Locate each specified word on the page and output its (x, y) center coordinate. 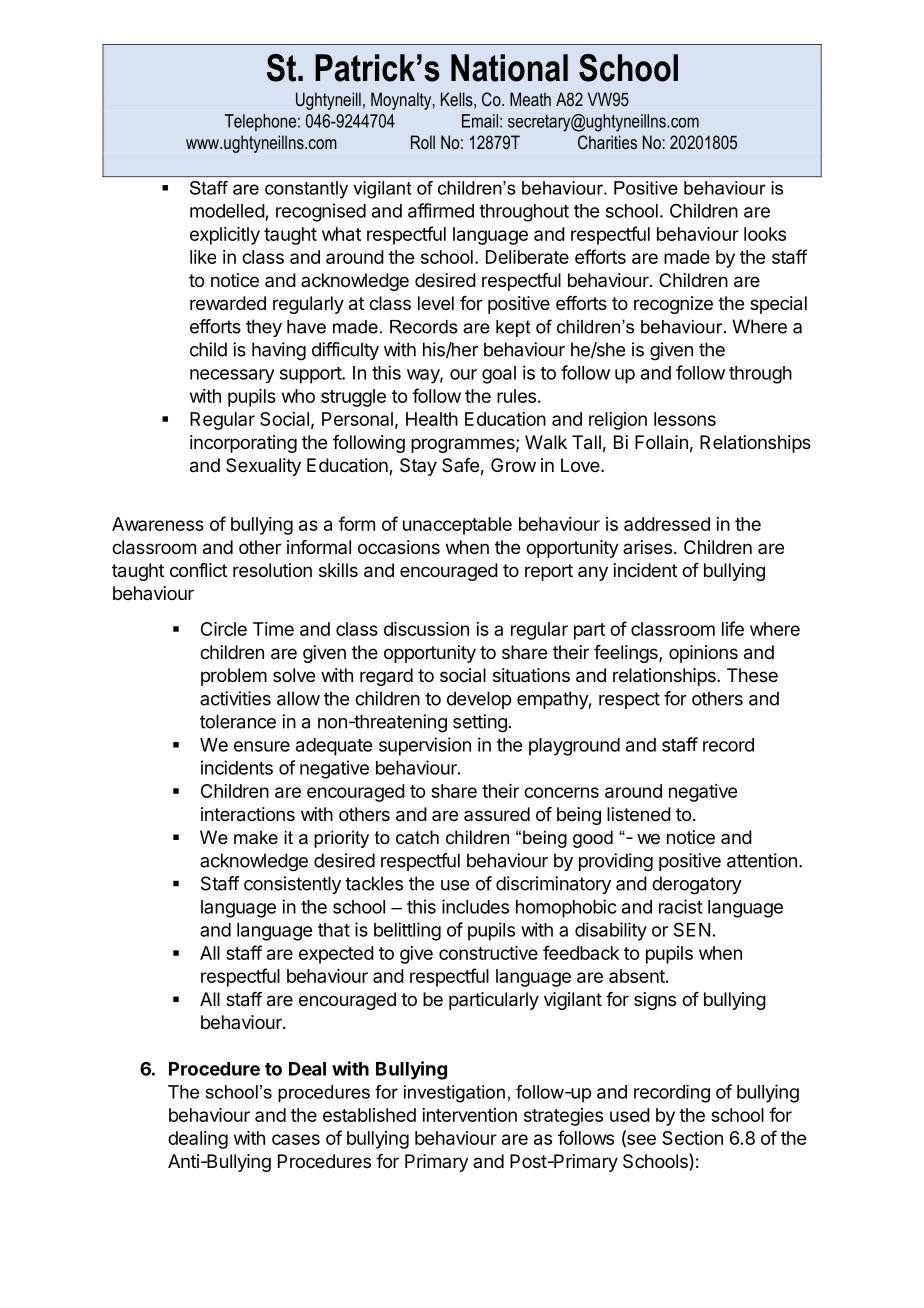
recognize (673, 305)
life (733, 628)
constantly (306, 190)
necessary (232, 376)
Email (480, 121)
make (256, 837)
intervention (469, 1115)
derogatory (697, 885)
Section (692, 1138)
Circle (224, 629)
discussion (426, 629)
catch (417, 837)
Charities (607, 142)
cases (296, 1139)
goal (499, 375)
